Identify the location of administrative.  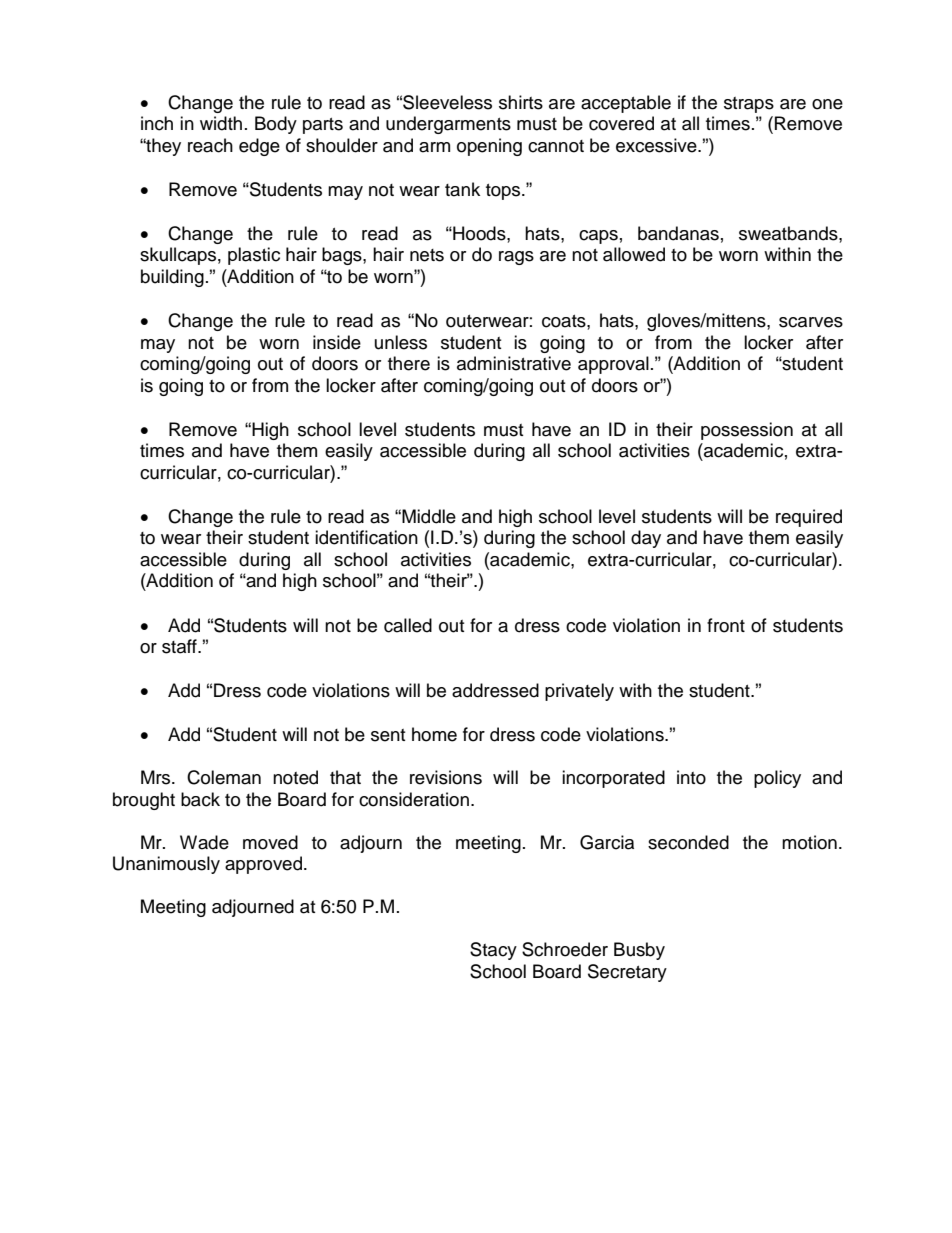
(514, 363).
